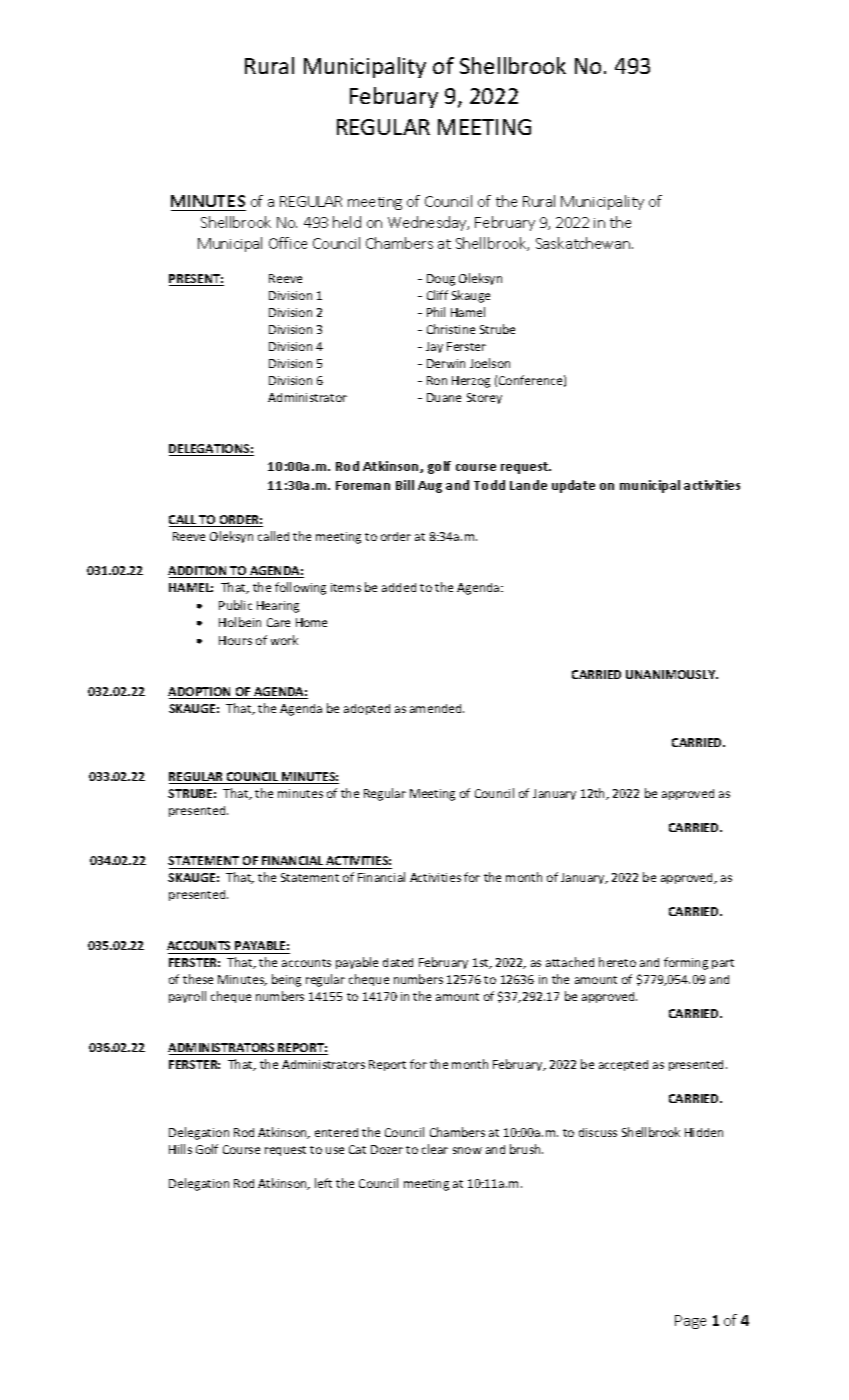 Image resolution: width=849 pixels, height=1400 pixels. I want to click on Public, so click(235, 605).
